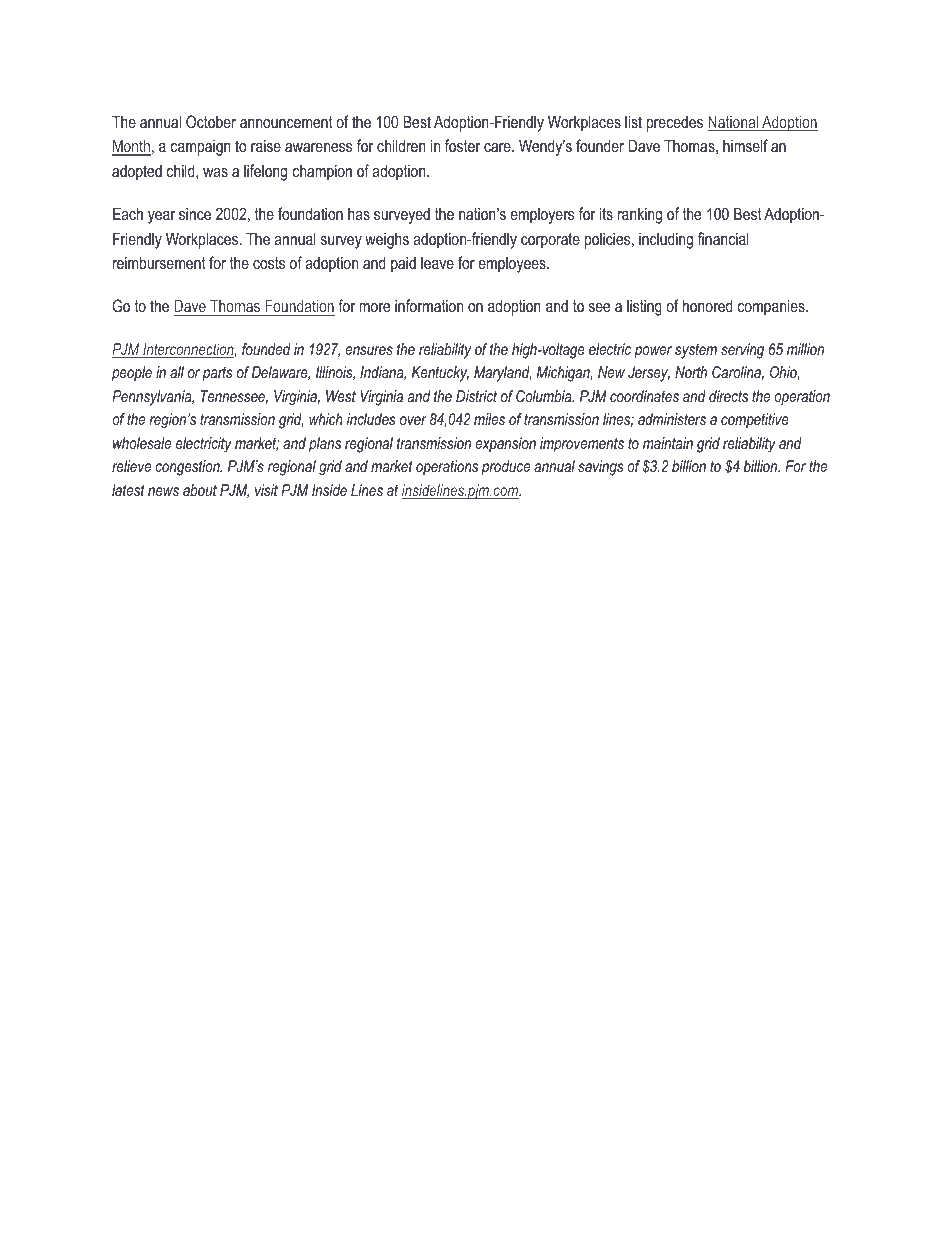 The width and height of the document is (952, 1233). What do you see at coordinates (440, 374) in the document?
I see `Kentucky` at bounding box center [440, 374].
